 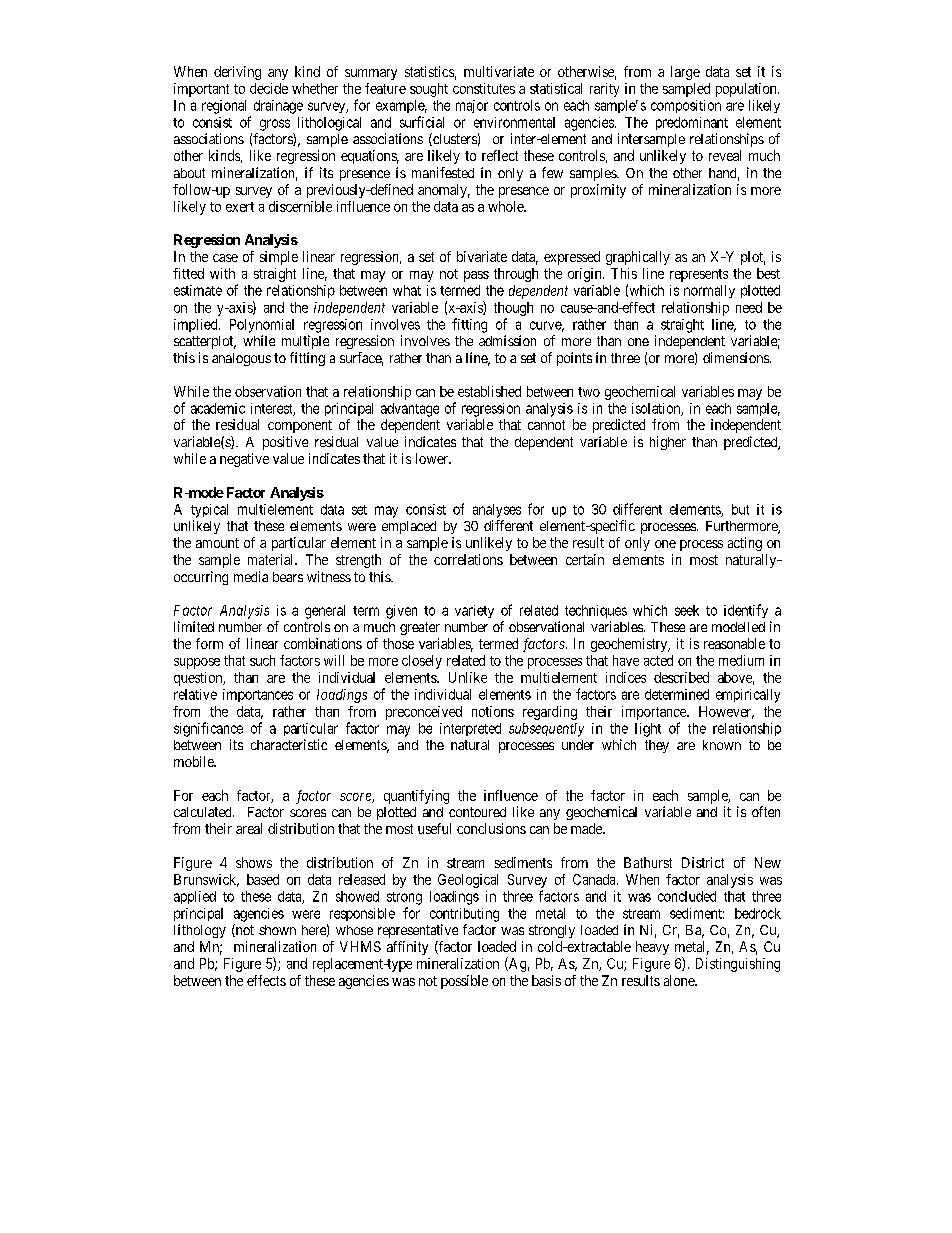 I want to click on shown, so click(x=277, y=930).
